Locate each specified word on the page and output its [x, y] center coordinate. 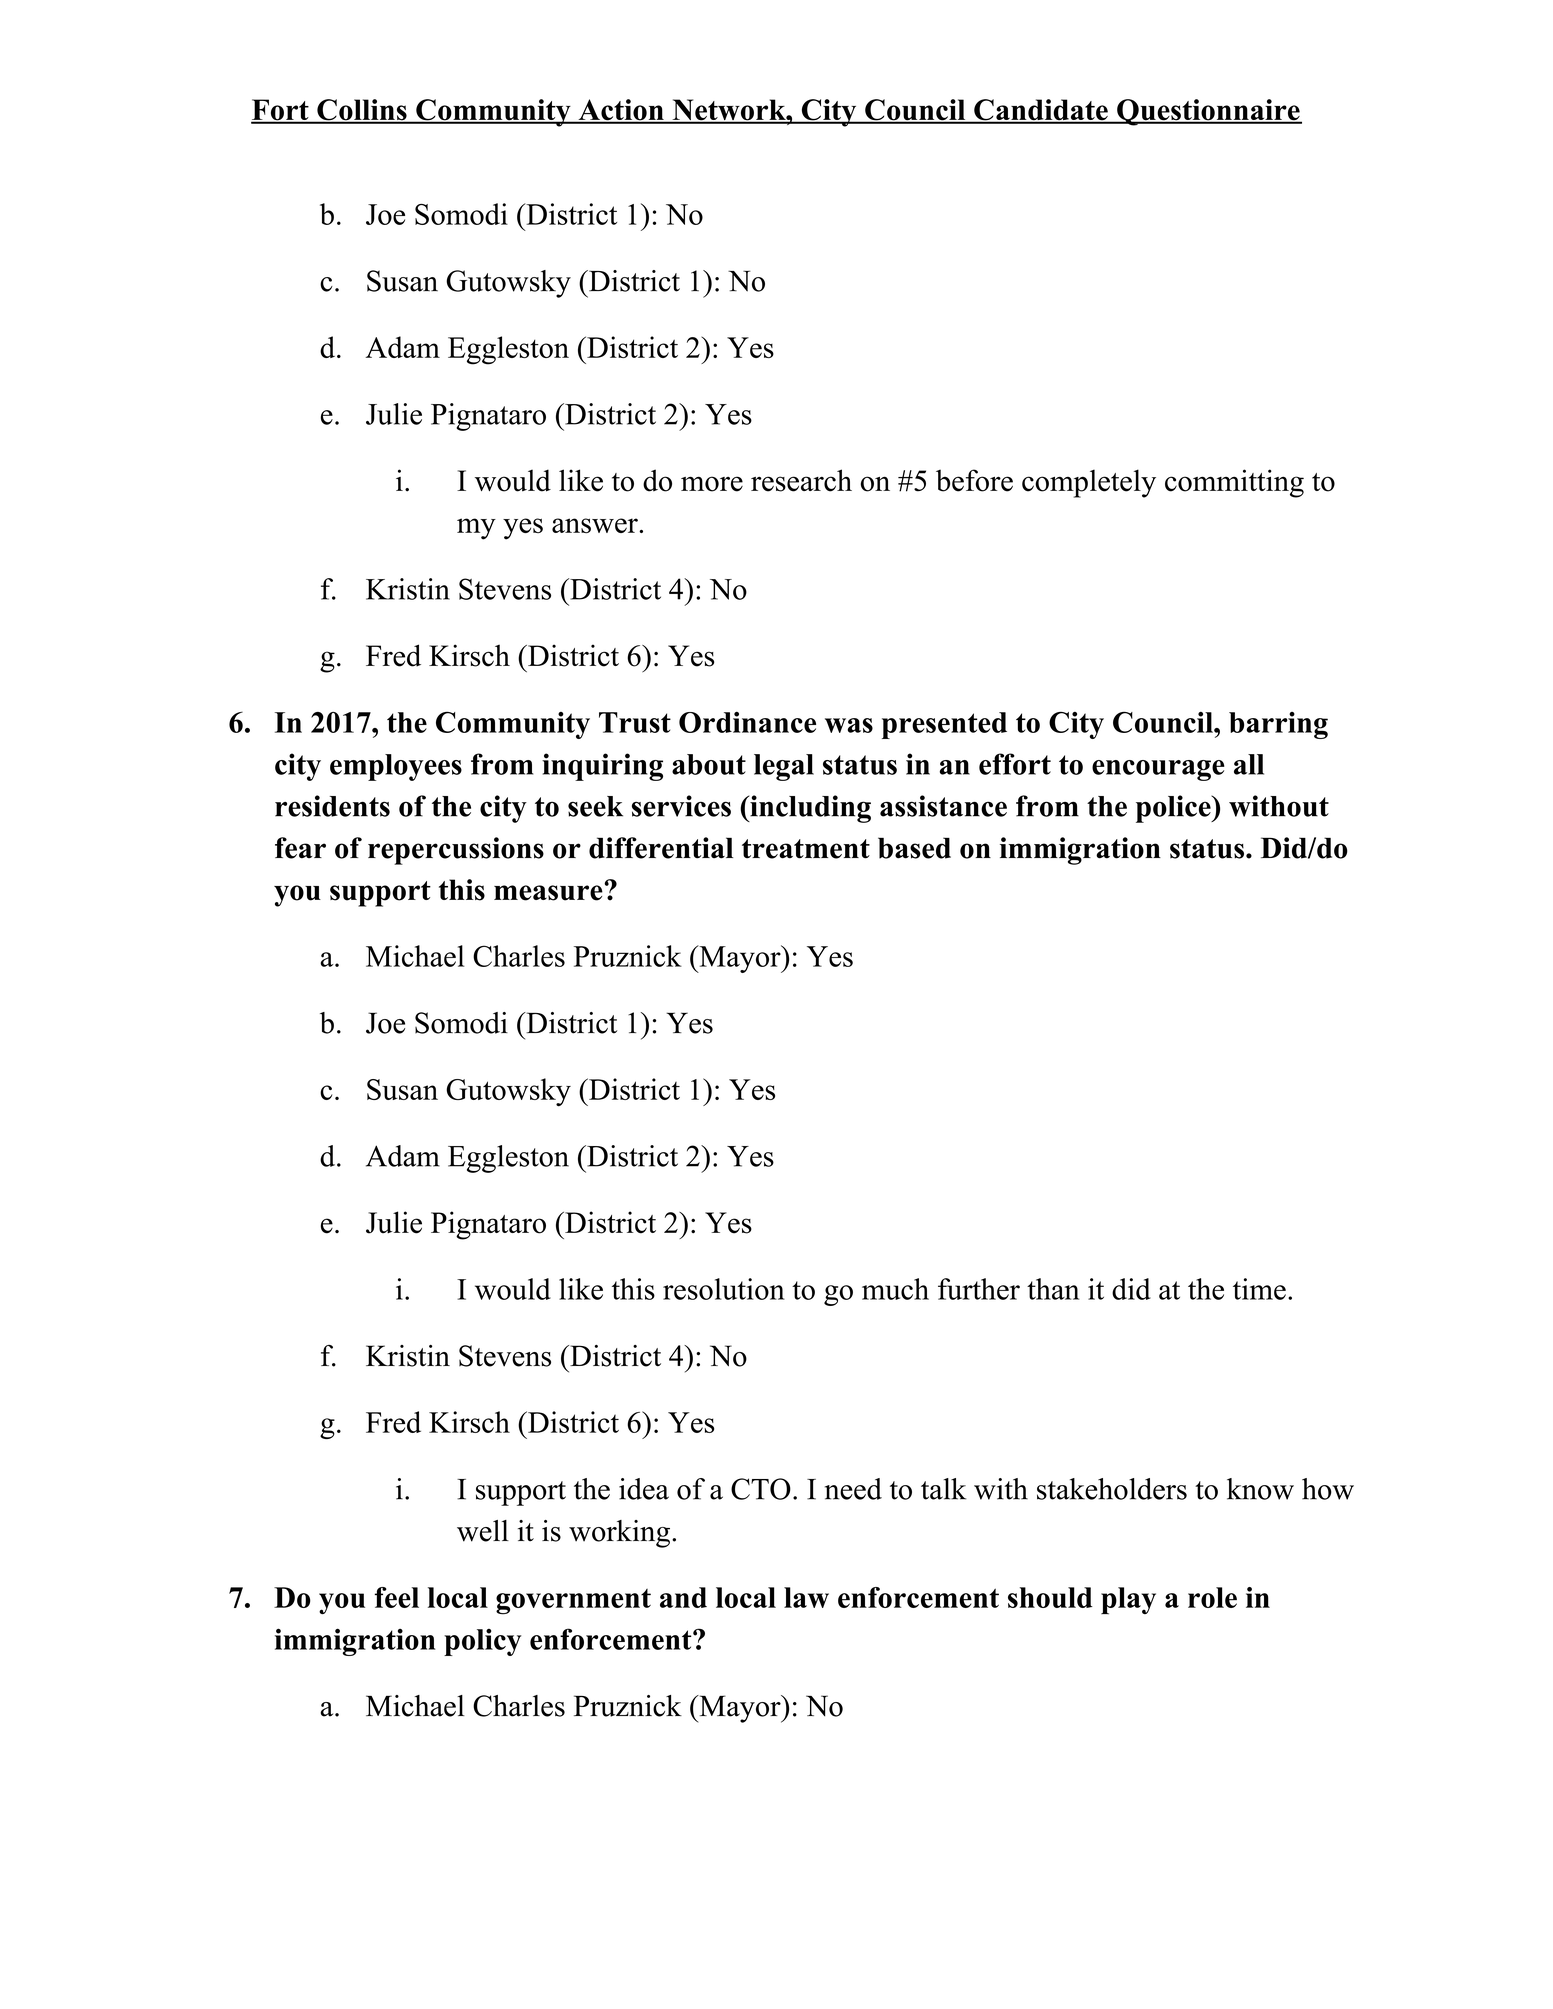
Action [621, 111]
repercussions [456, 851]
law [806, 1597]
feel [397, 1597]
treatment [806, 849]
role [1212, 1597]
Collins [362, 111]
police [1174, 809]
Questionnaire [1208, 112]
